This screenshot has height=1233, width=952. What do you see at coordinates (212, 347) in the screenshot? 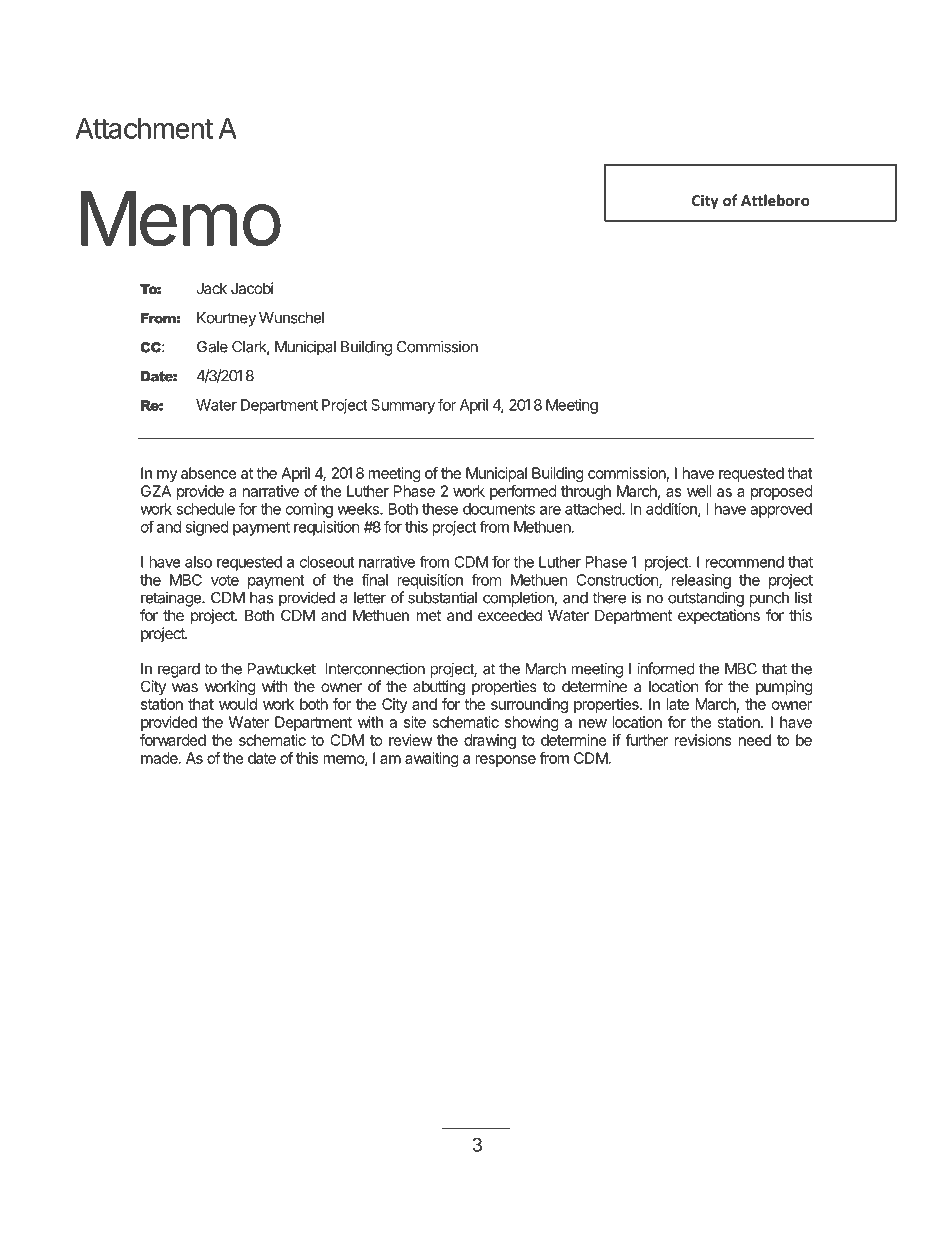
I see `Gale` at bounding box center [212, 347].
